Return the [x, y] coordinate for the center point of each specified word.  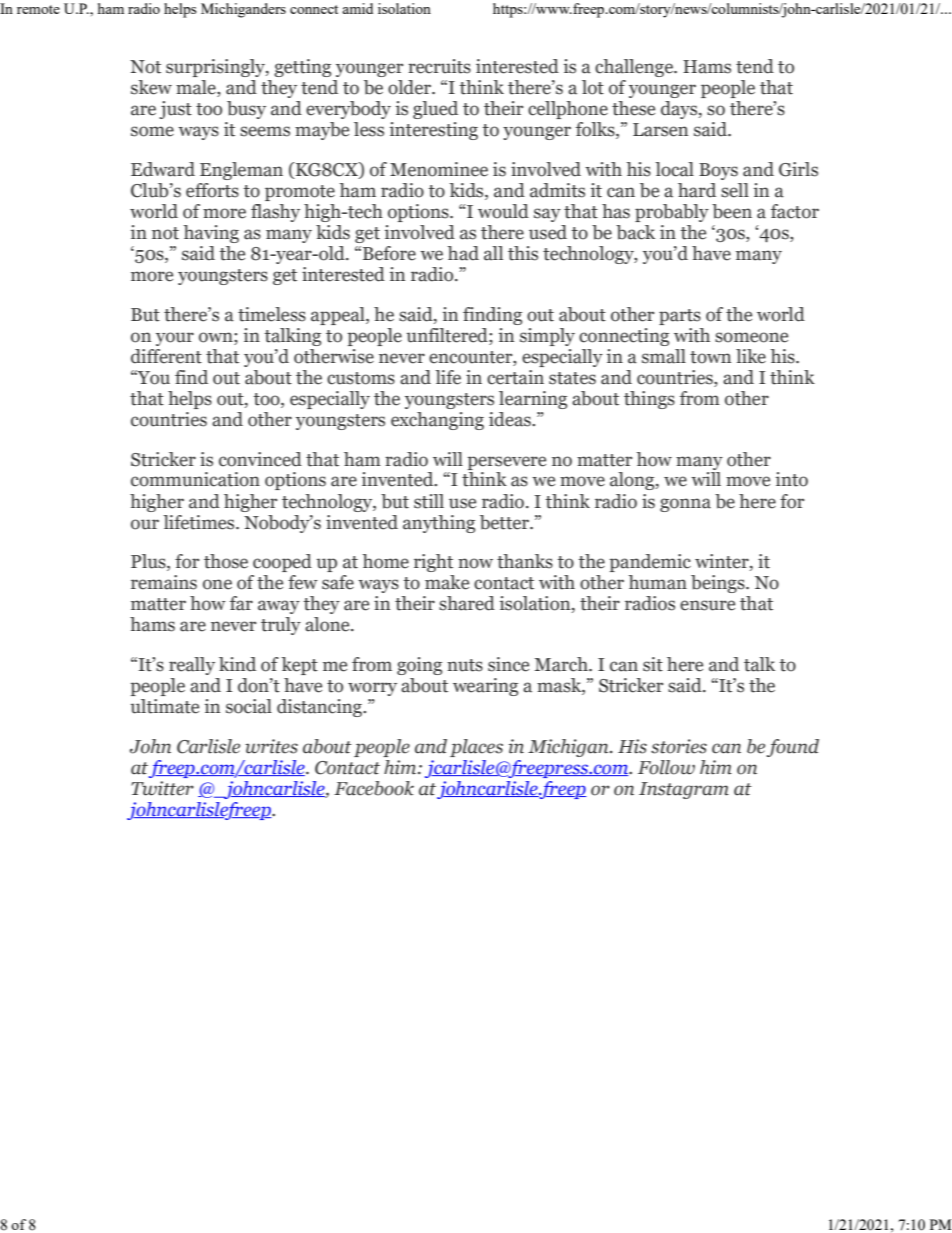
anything [439, 524]
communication [195, 479]
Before [389, 253]
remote [38, 9]
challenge [635, 68]
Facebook [374, 788]
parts [680, 317]
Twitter [162, 788]
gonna [685, 505]
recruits [439, 66]
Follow [666, 767]
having [211, 234]
